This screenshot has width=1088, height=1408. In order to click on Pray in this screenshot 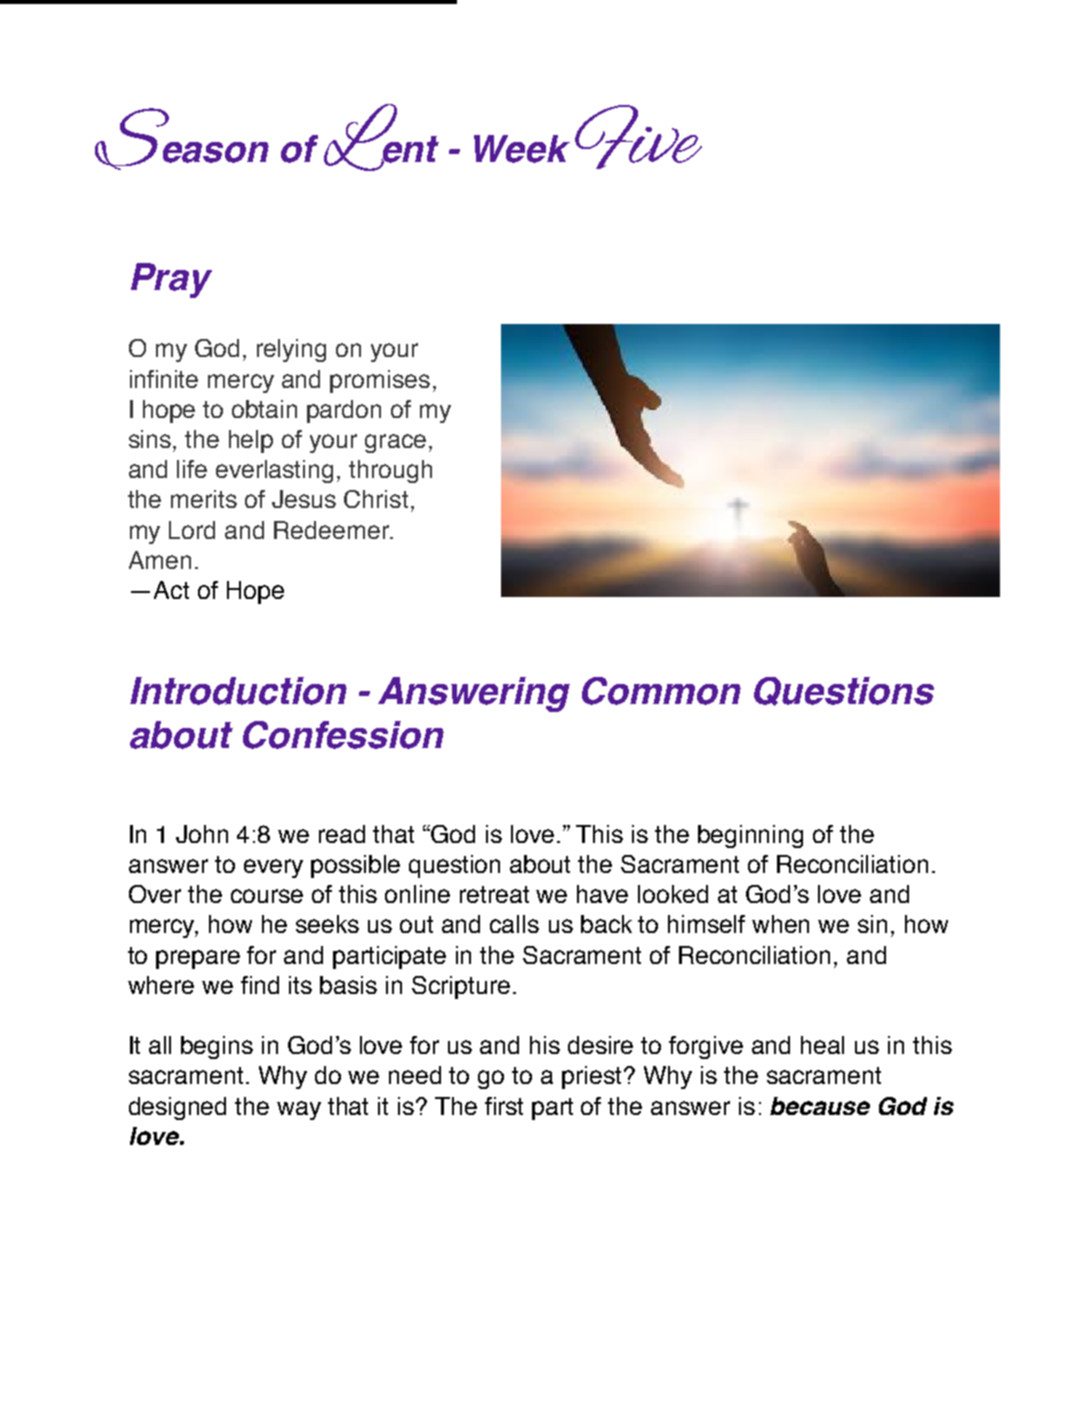, I will do `click(171, 280)`.
